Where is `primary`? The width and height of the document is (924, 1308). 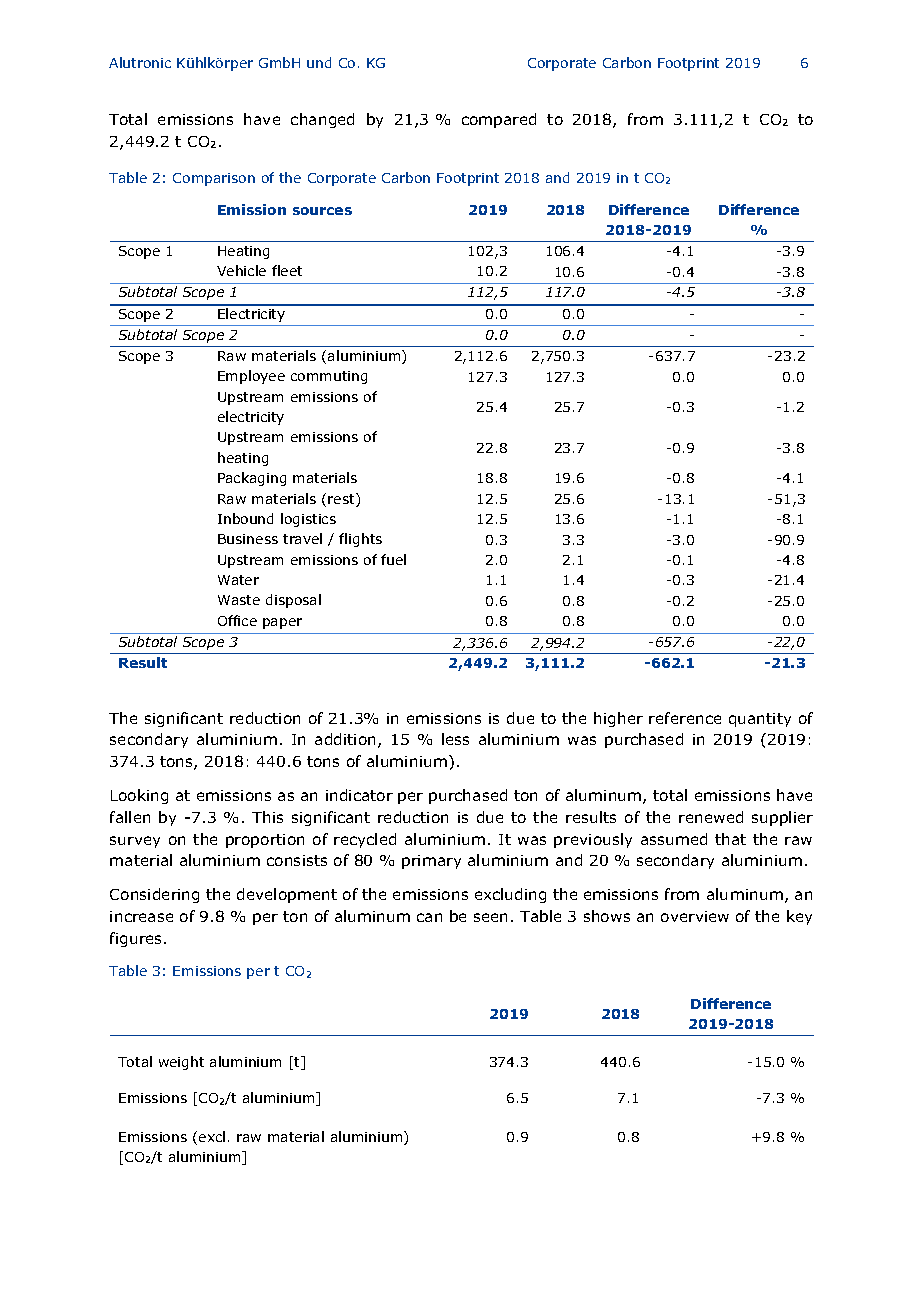 primary is located at coordinates (431, 862).
